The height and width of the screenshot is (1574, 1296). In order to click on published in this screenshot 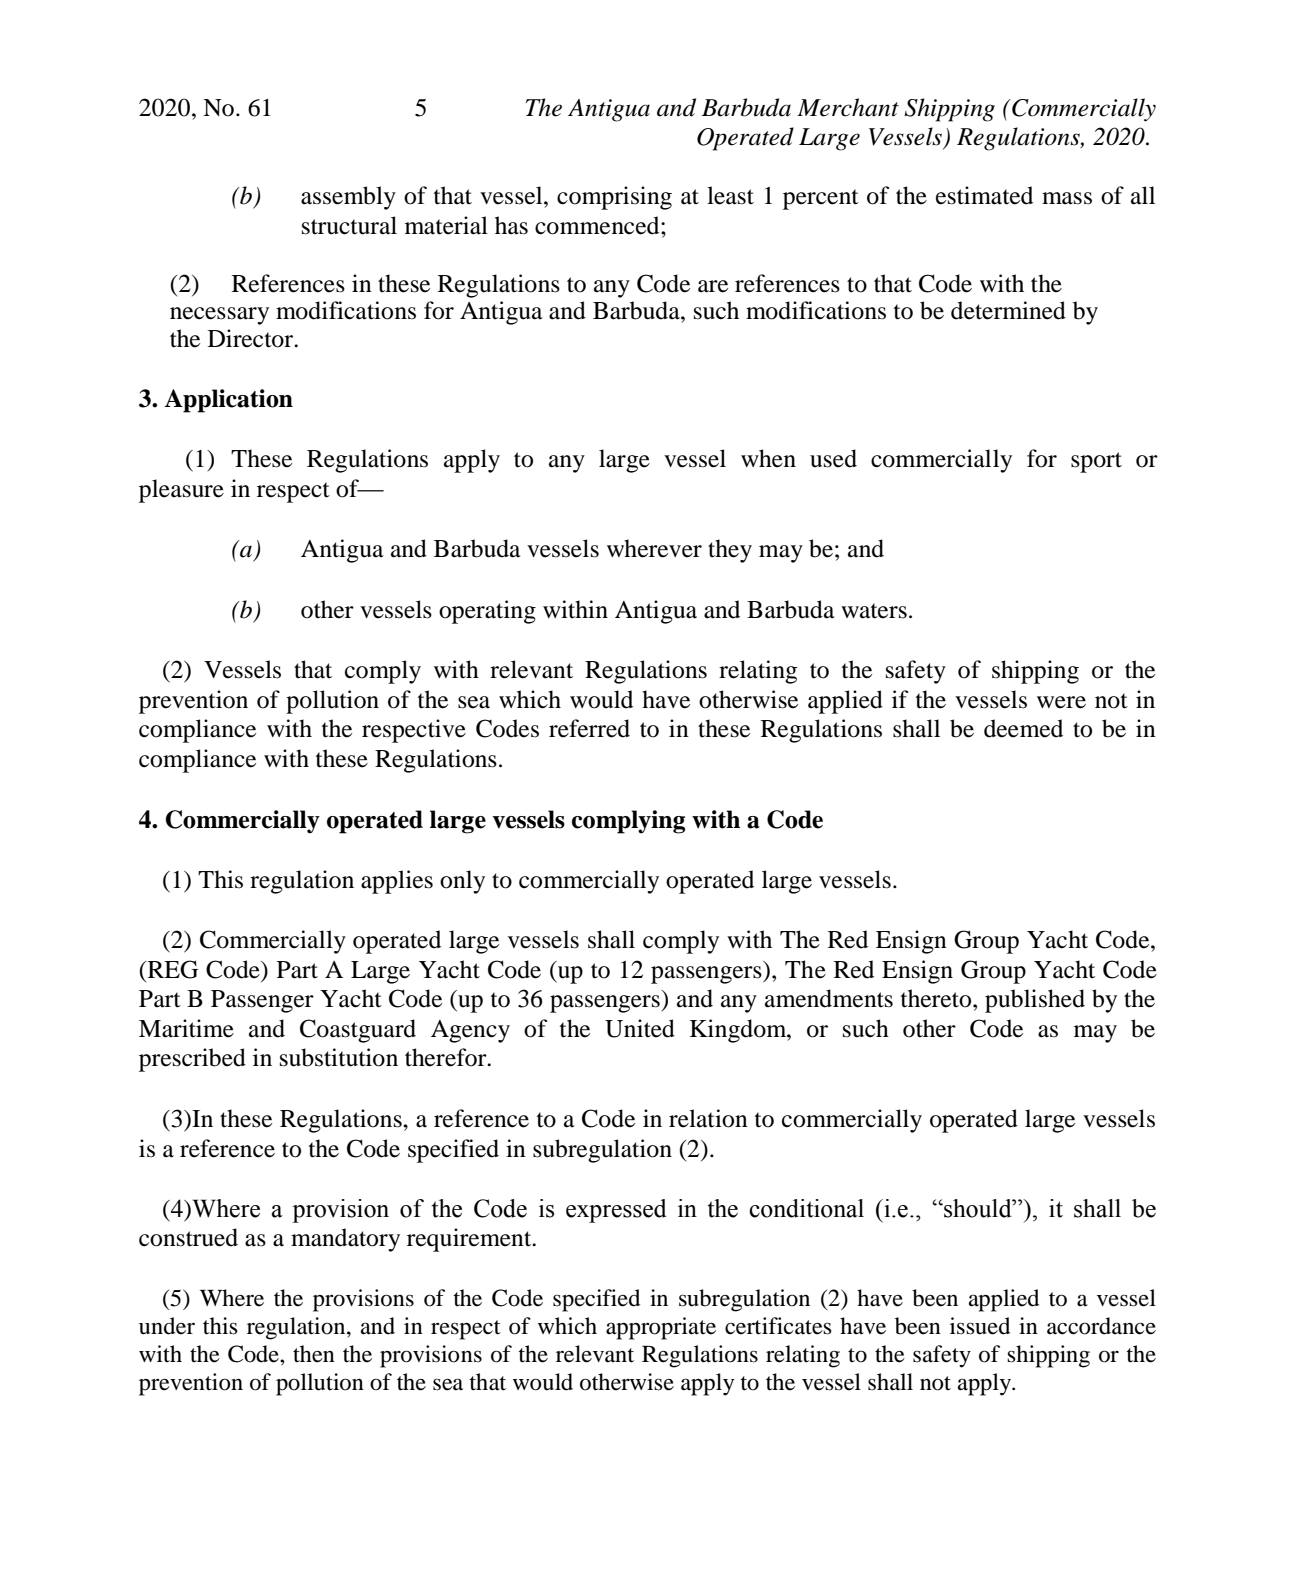, I will do `click(1035, 1001)`.
